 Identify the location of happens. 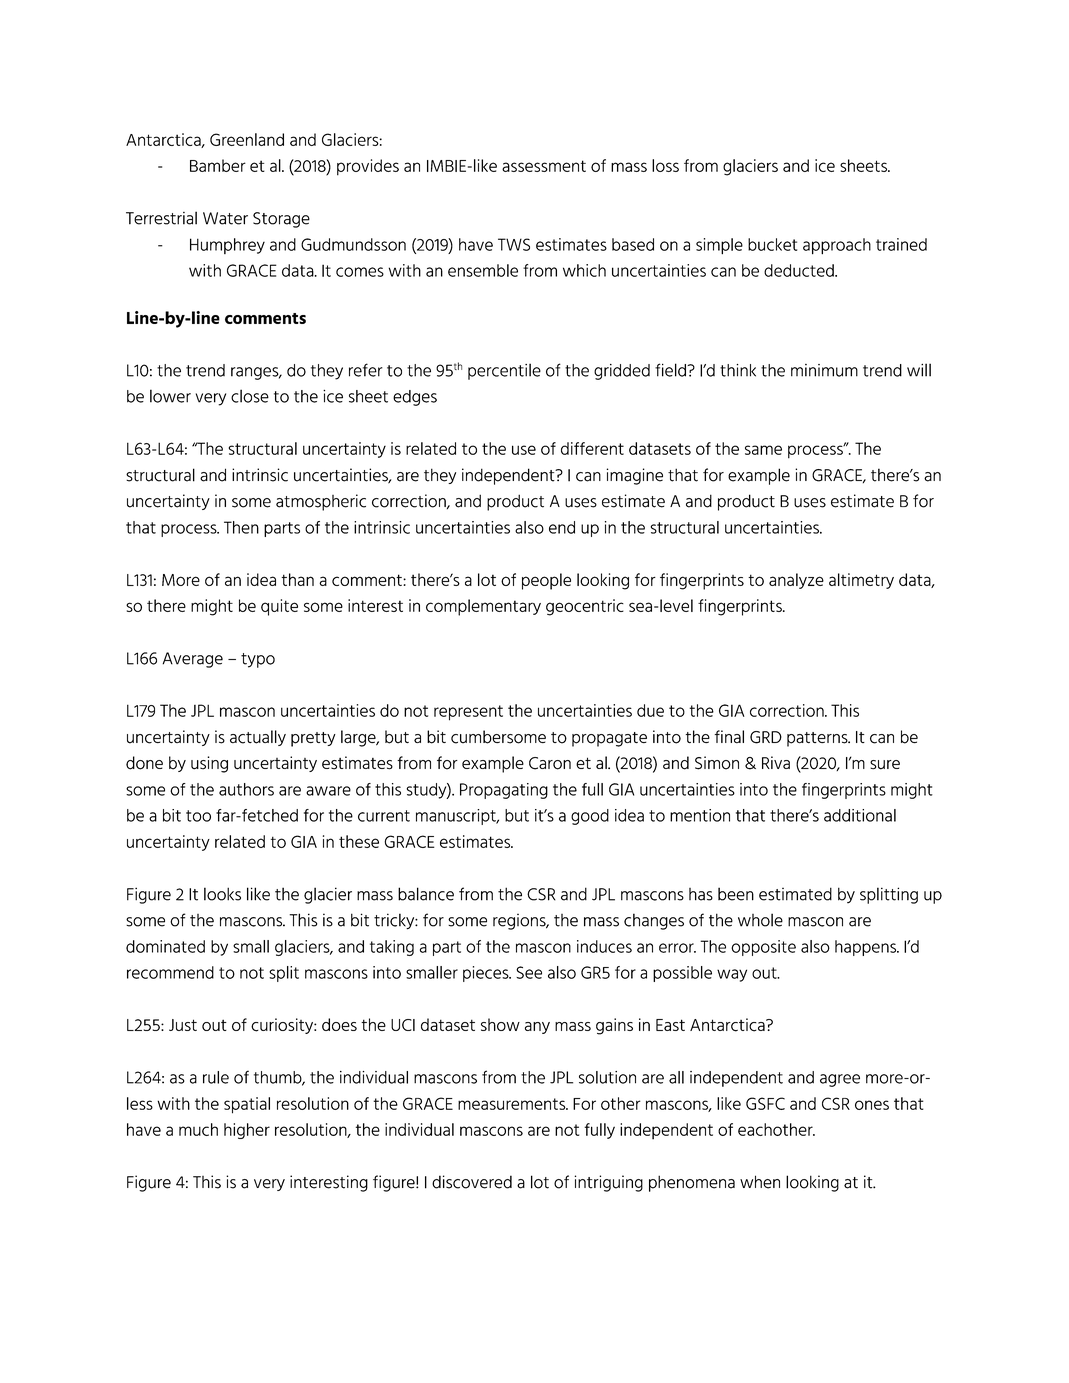
(867, 948).
